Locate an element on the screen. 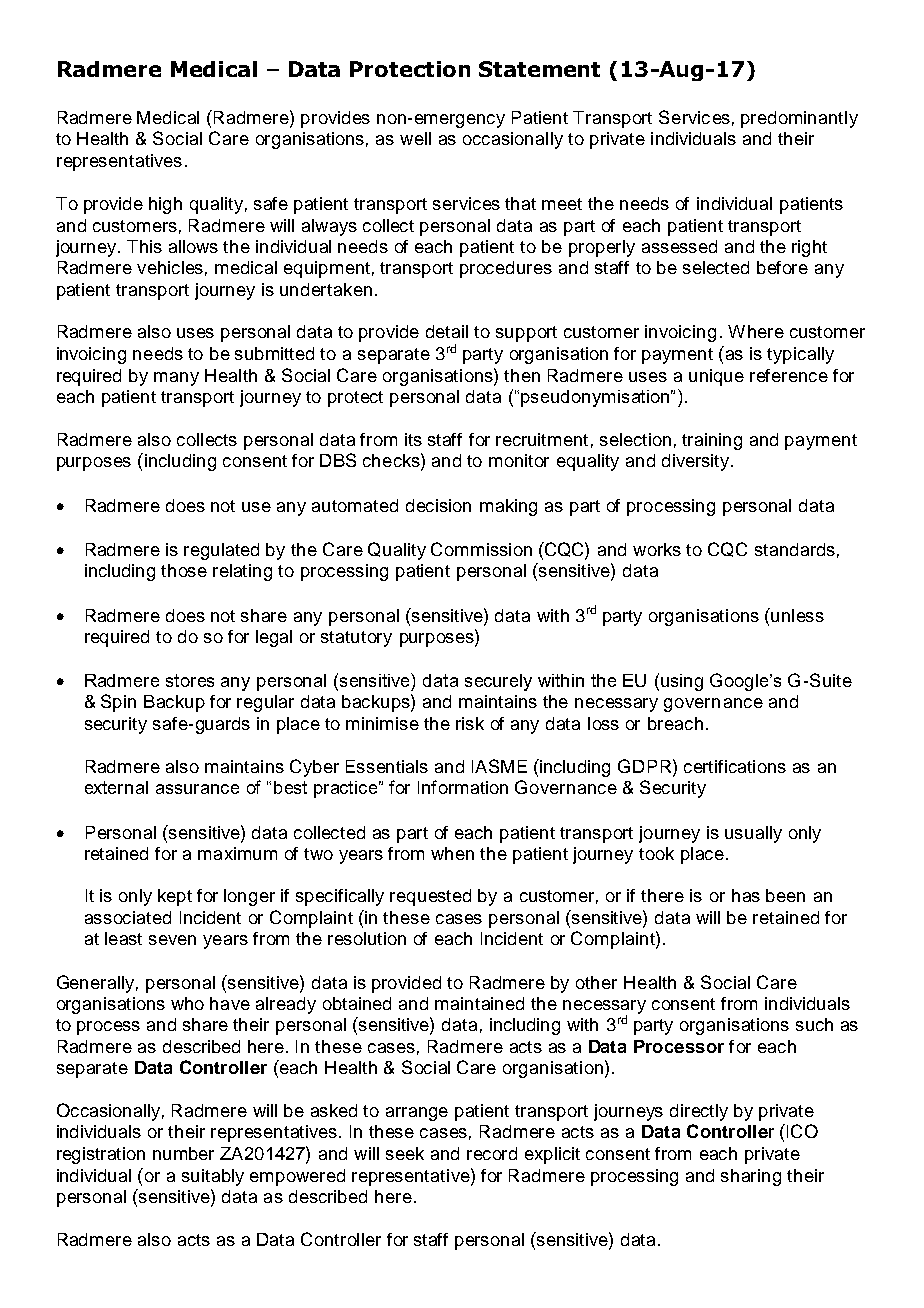 The height and width of the screenshot is (1308, 924). detail is located at coordinates (447, 331).
